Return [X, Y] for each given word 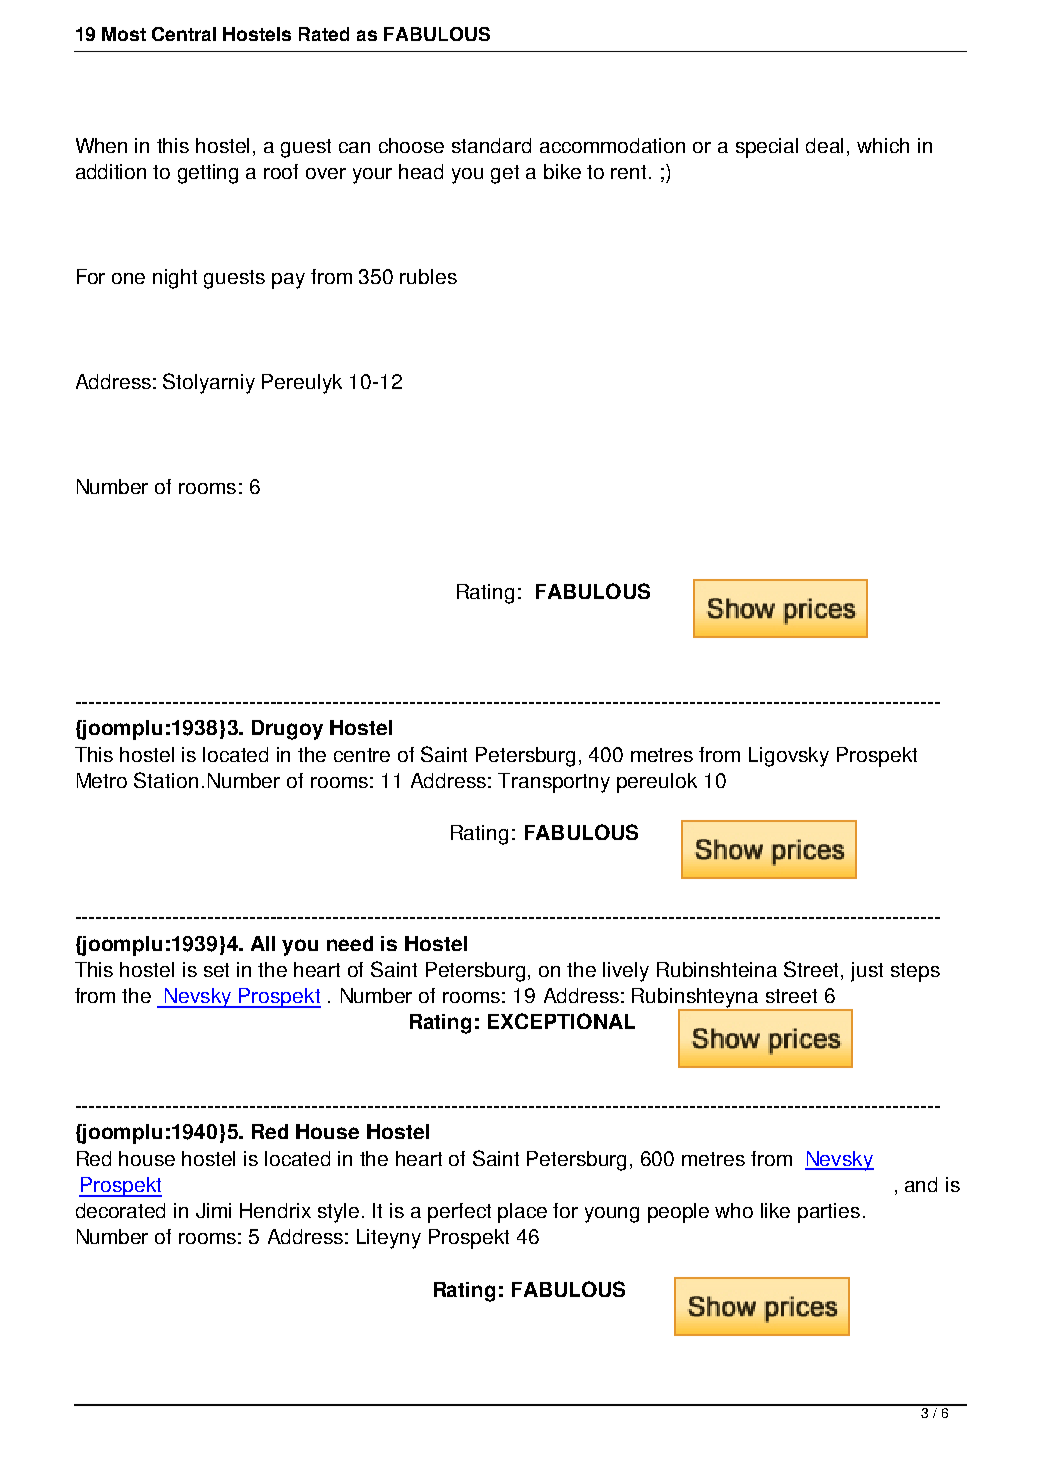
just [867, 972]
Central [184, 34]
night [175, 279]
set [216, 970]
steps [915, 972]
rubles [428, 276]
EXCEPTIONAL [561, 1021]
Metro [102, 780]
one [128, 278]
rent [630, 172]
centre [362, 755]
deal [824, 145]
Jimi [213, 1210]
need [350, 943]
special [767, 148]
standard [491, 145]
